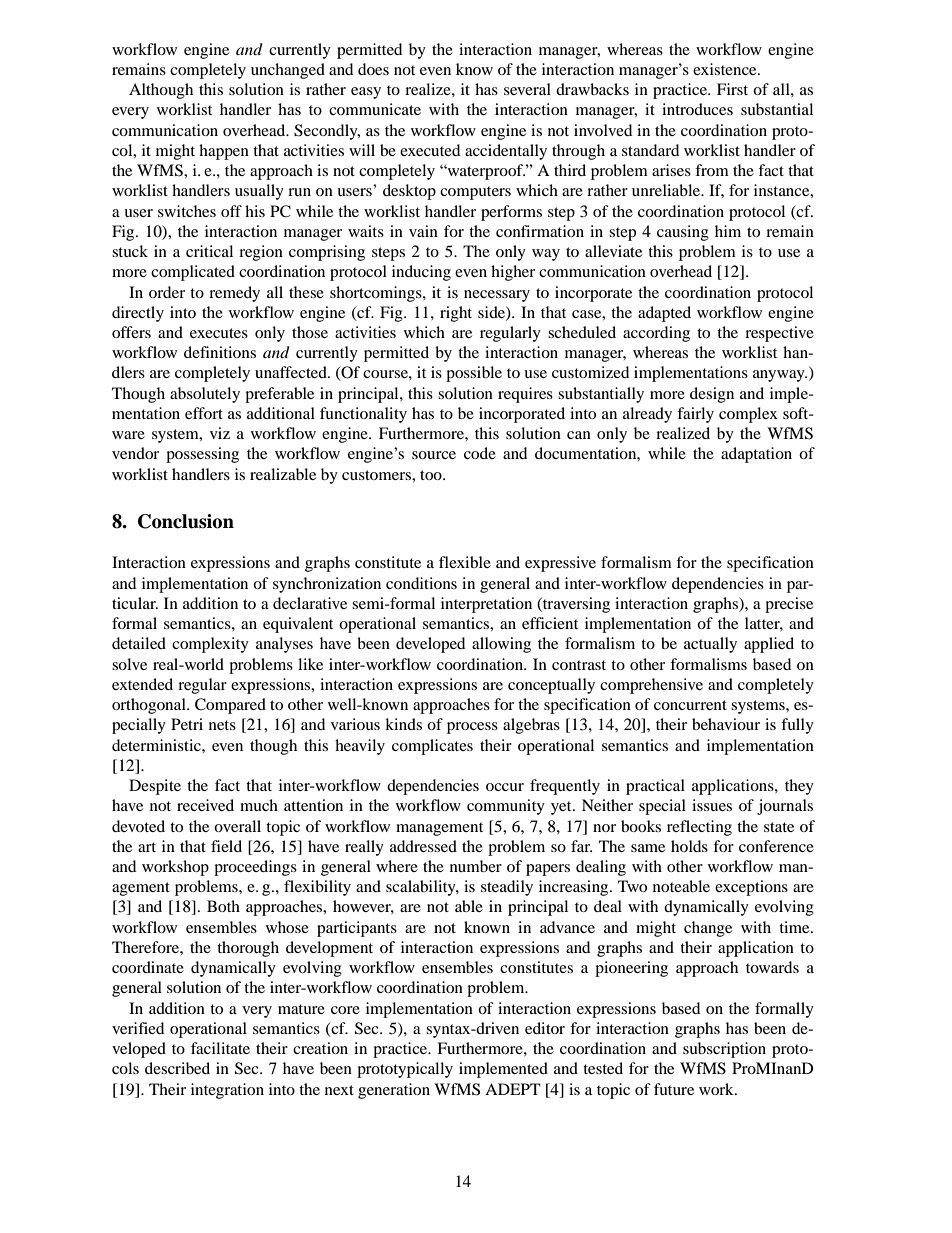 The height and width of the screenshot is (1233, 952). What do you see at coordinates (220, 1048) in the screenshot?
I see `facilitate` at bounding box center [220, 1048].
